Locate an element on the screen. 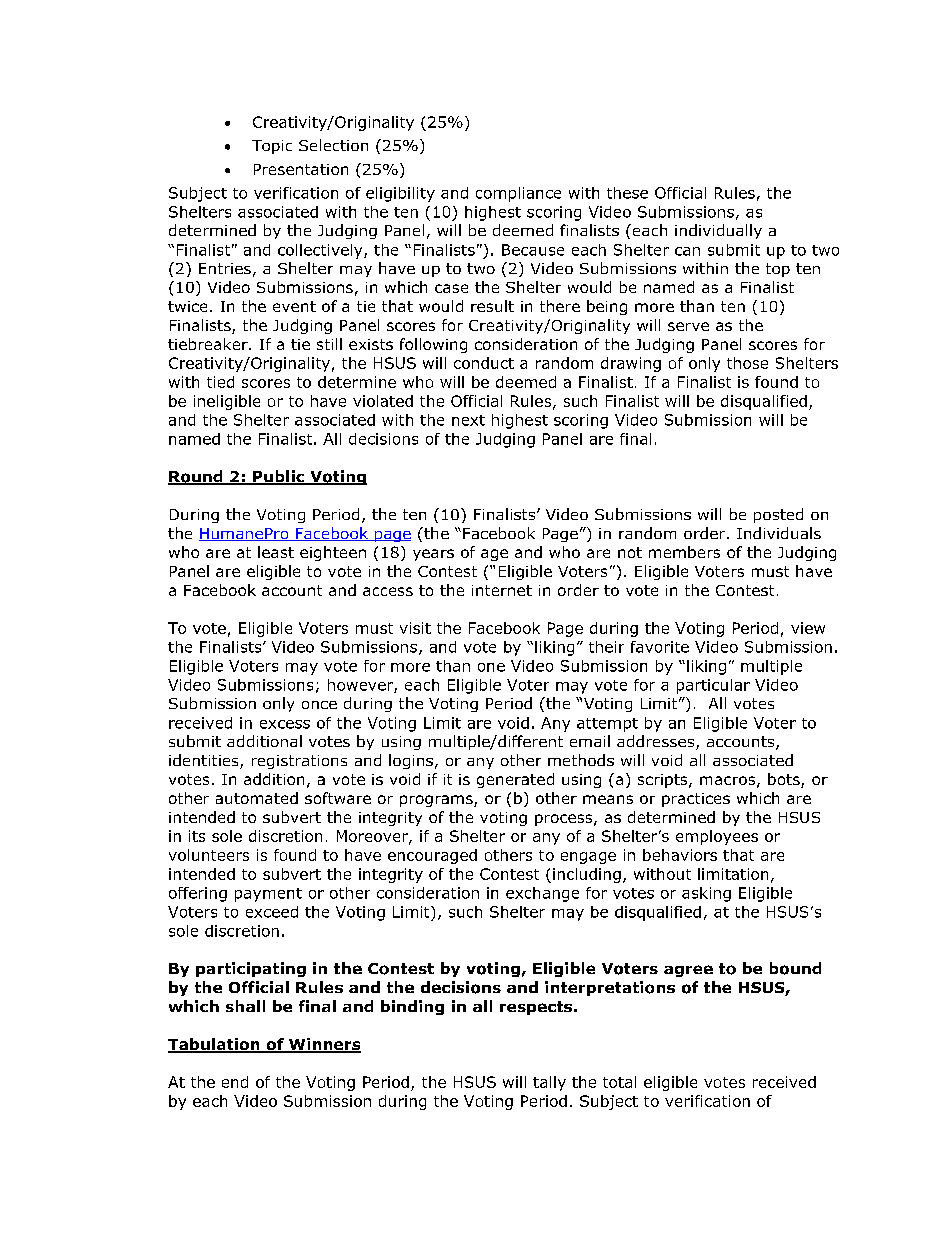 This screenshot has height=1233, width=952. internet is located at coordinates (502, 590).
